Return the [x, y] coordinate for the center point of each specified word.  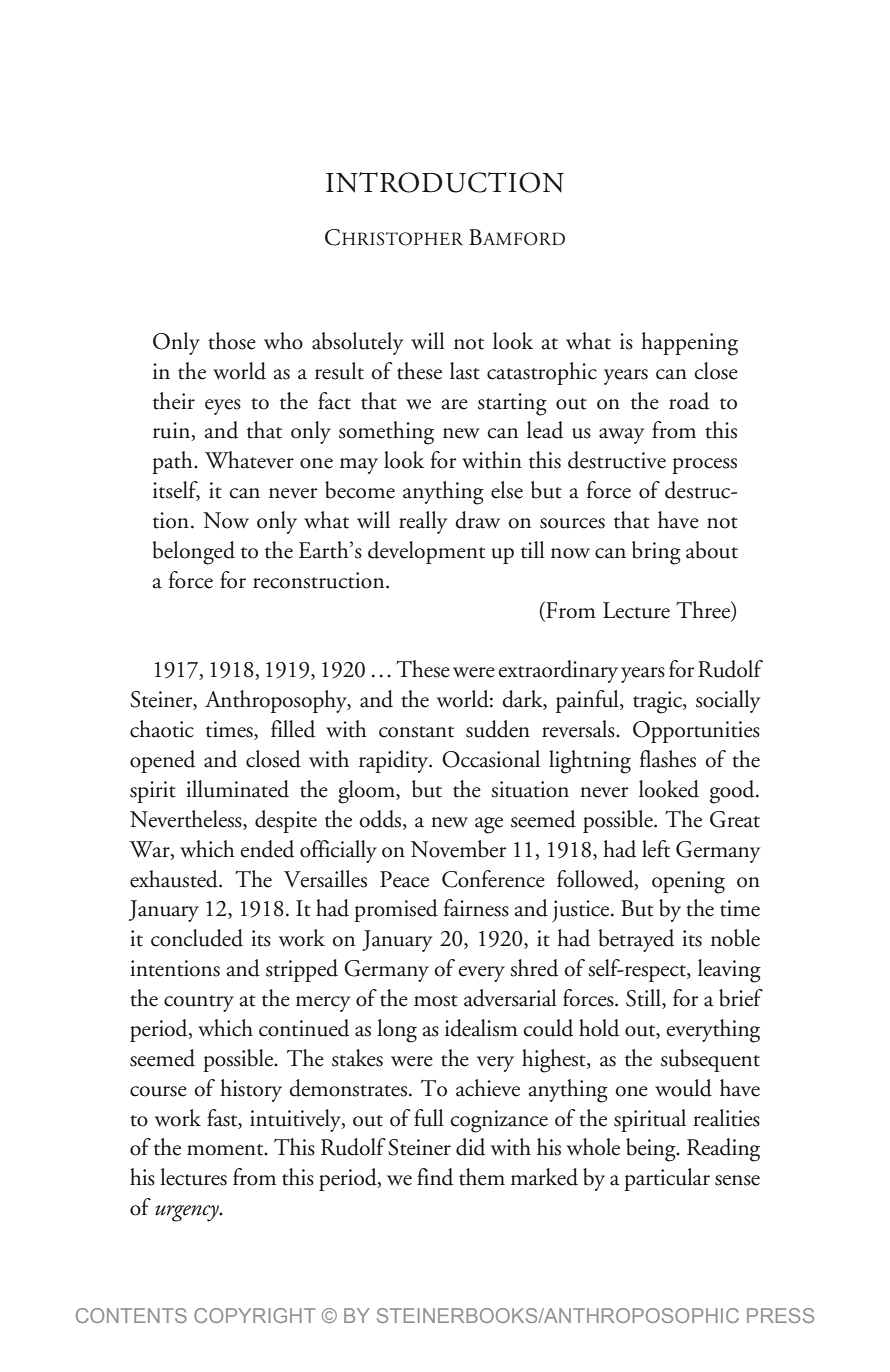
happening [689, 344]
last [465, 371]
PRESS [780, 1315]
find [435, 1177]
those [232, 341]
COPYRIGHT [254, 1315]
